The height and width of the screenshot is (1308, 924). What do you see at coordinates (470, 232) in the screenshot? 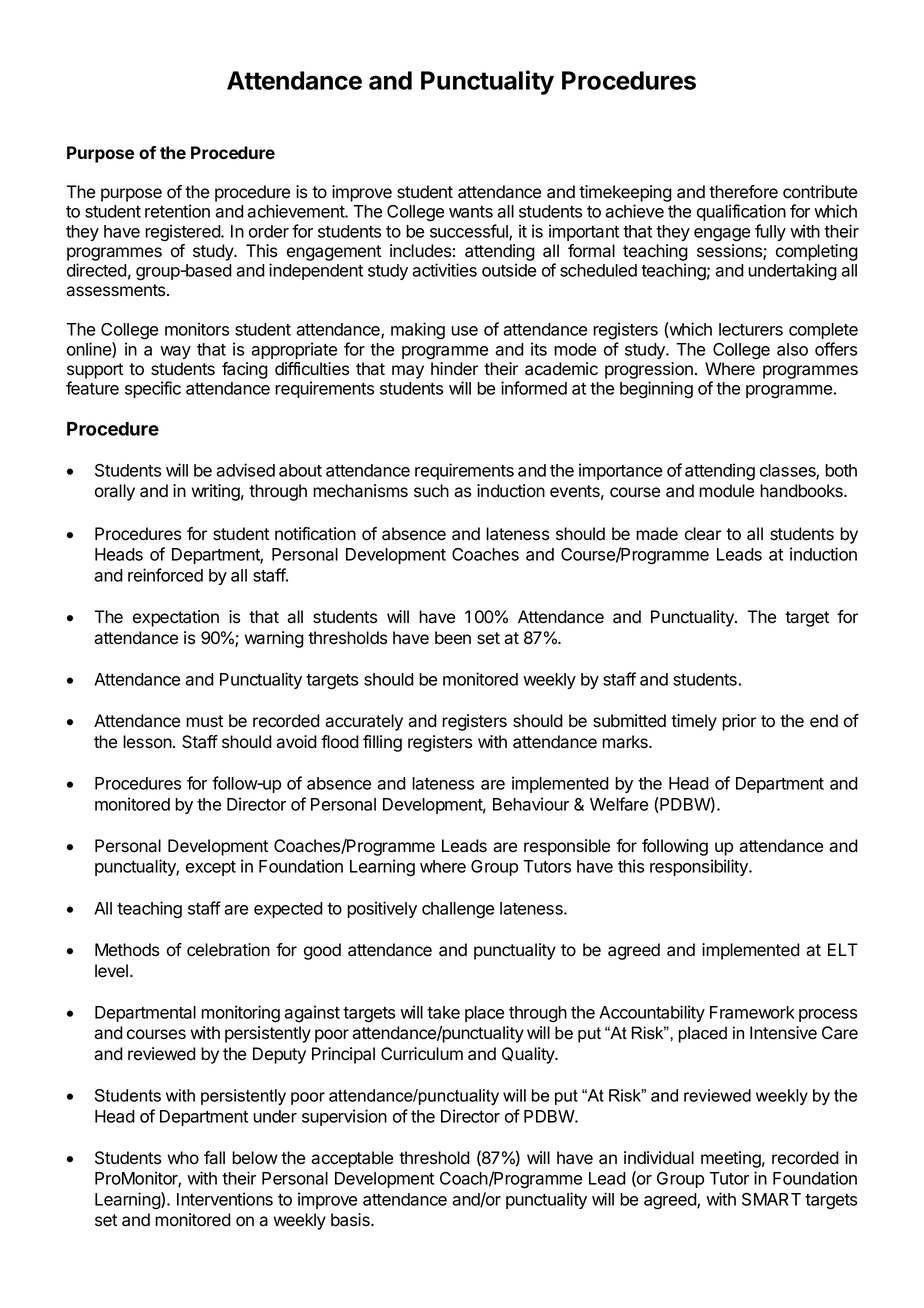
I see `successful` at bounding box center [470, 232].
